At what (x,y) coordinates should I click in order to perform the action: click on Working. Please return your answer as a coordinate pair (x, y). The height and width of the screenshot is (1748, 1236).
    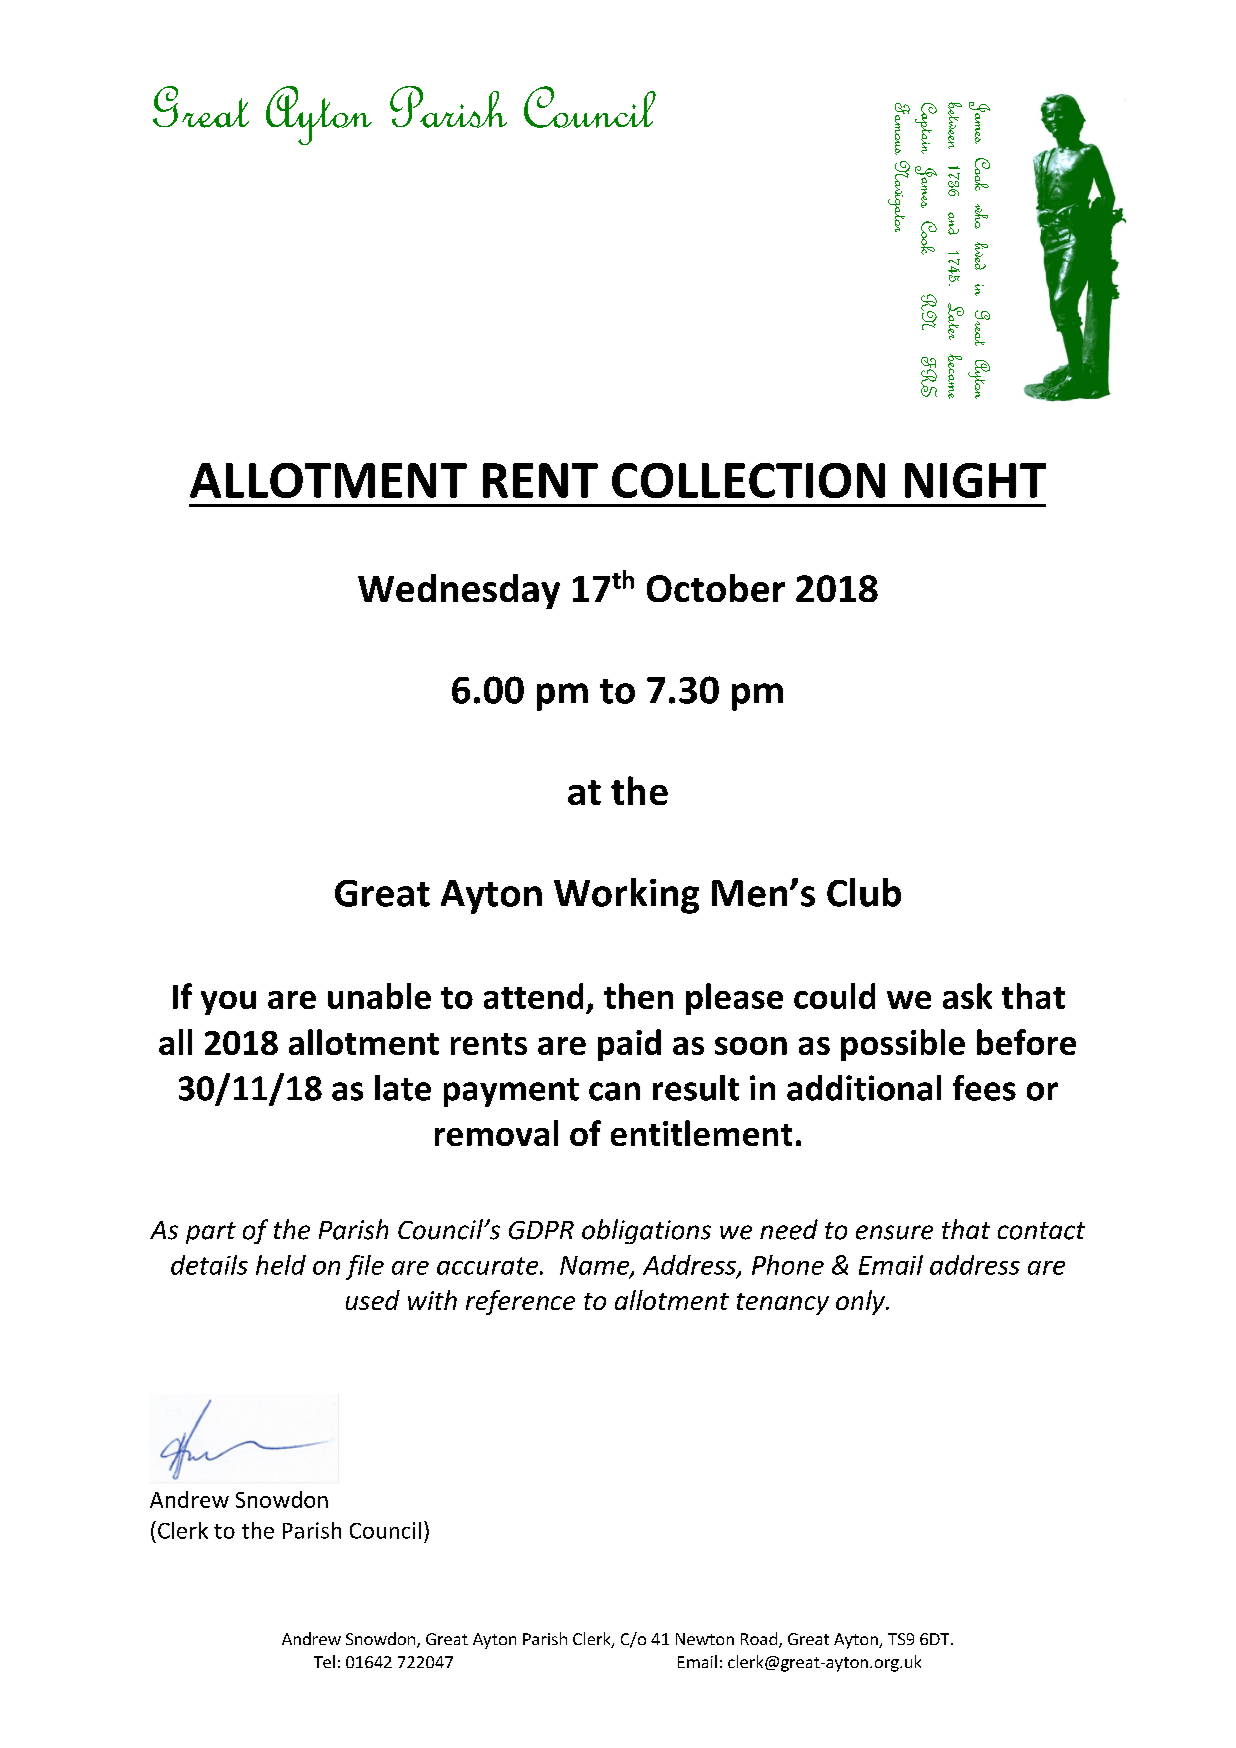
    Looking at the image, I should click on (626, 896).
